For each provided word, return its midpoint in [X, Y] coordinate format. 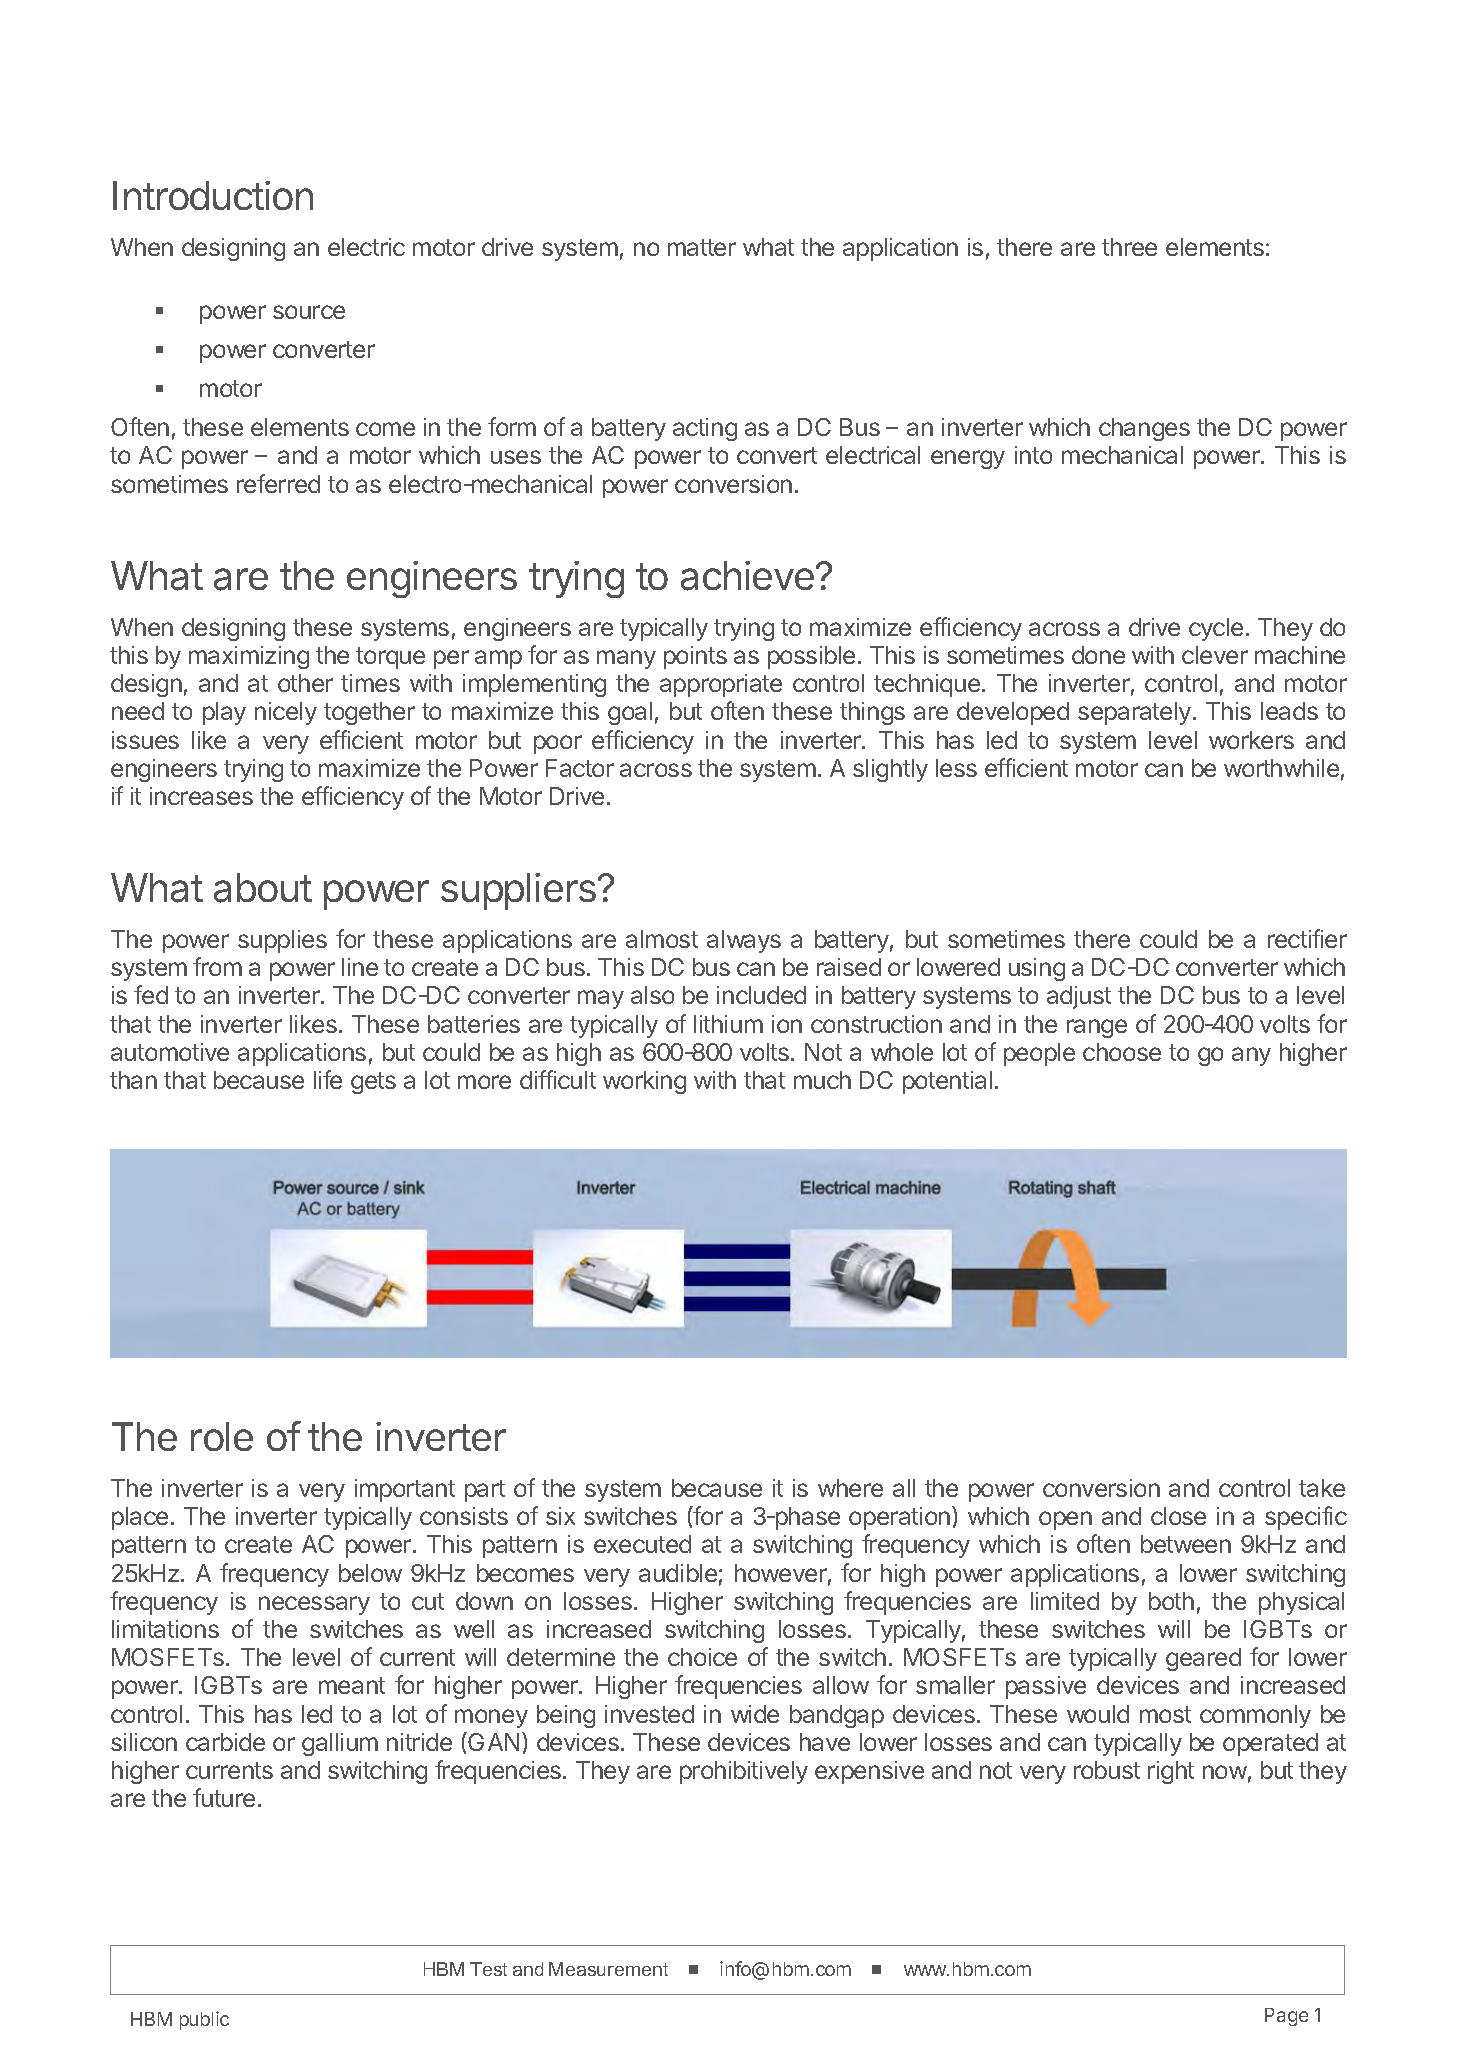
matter [702, 247]
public [204, 2020]
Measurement [608, 1969]
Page [1286, 2017]
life [328, 1079]
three [1129, 247]
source [309, 312]
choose [1122, 1052]
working [644, 1082]
